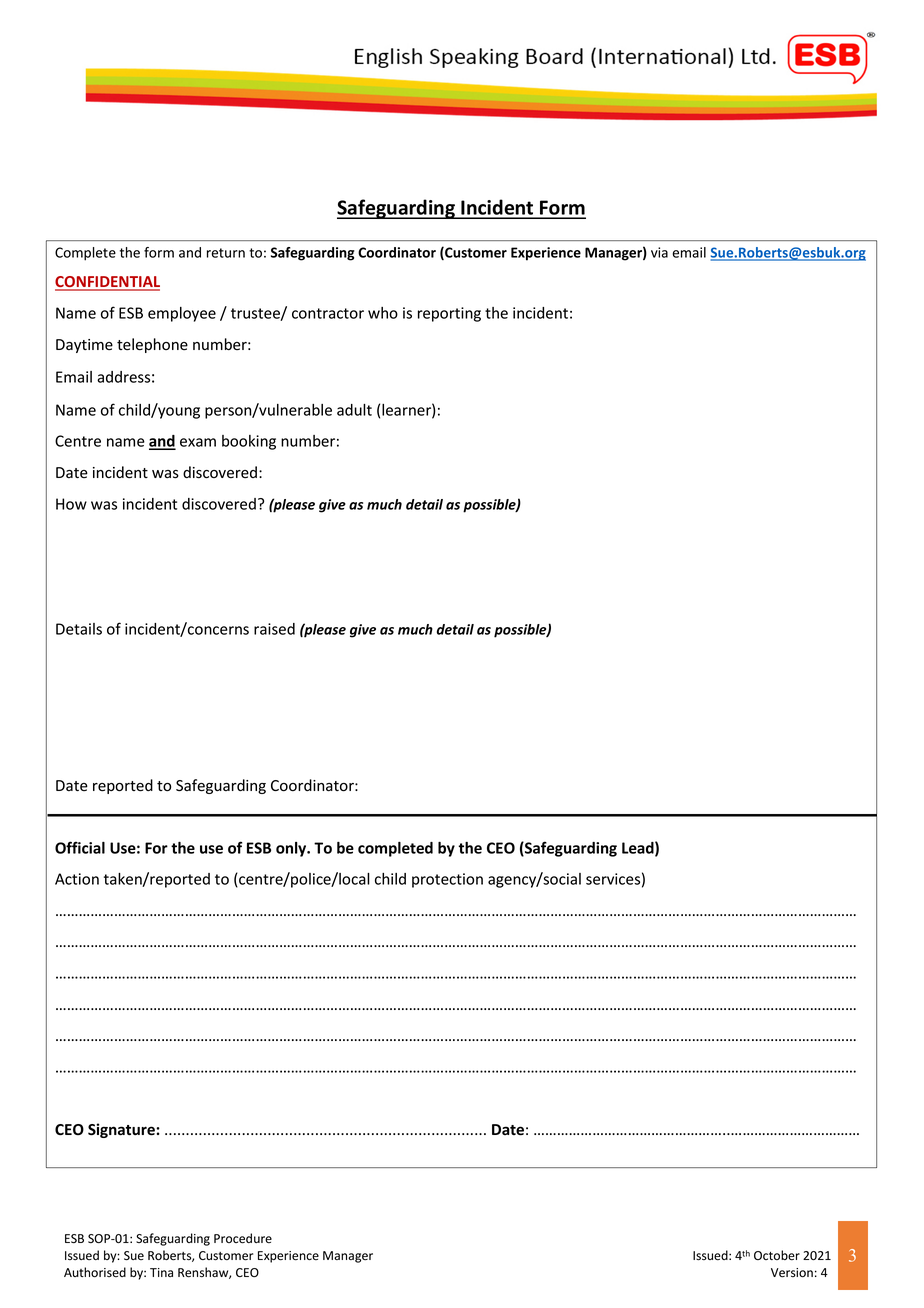 Image resolution: width=924 pixels, height=1308 pixels. What do you see at coordinates (449, 314) in the image?
I see `reporting` at bounding box center [449, 314].
